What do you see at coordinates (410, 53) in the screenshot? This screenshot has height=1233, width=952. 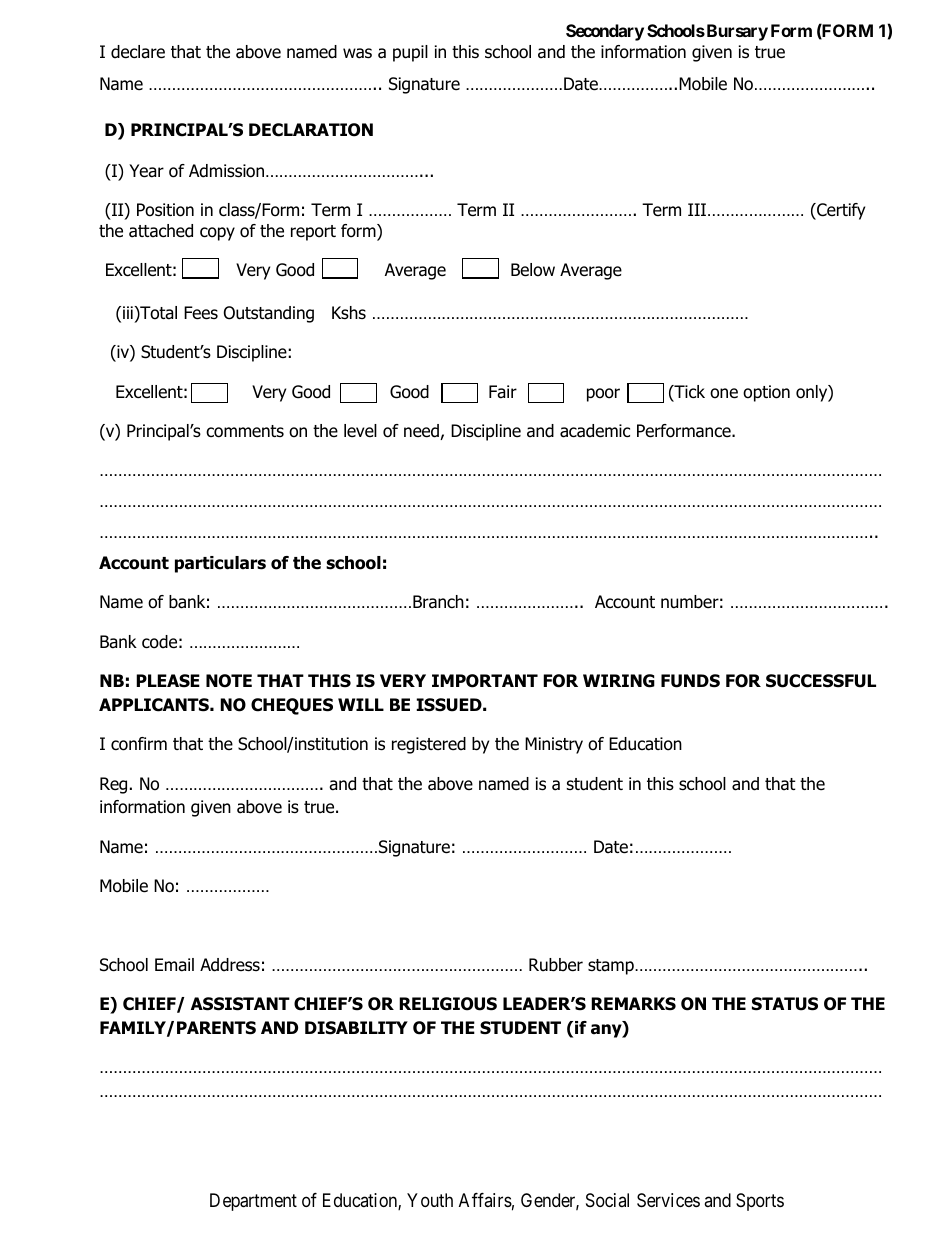 I see `pupil` at bounding box center [410, 53].
